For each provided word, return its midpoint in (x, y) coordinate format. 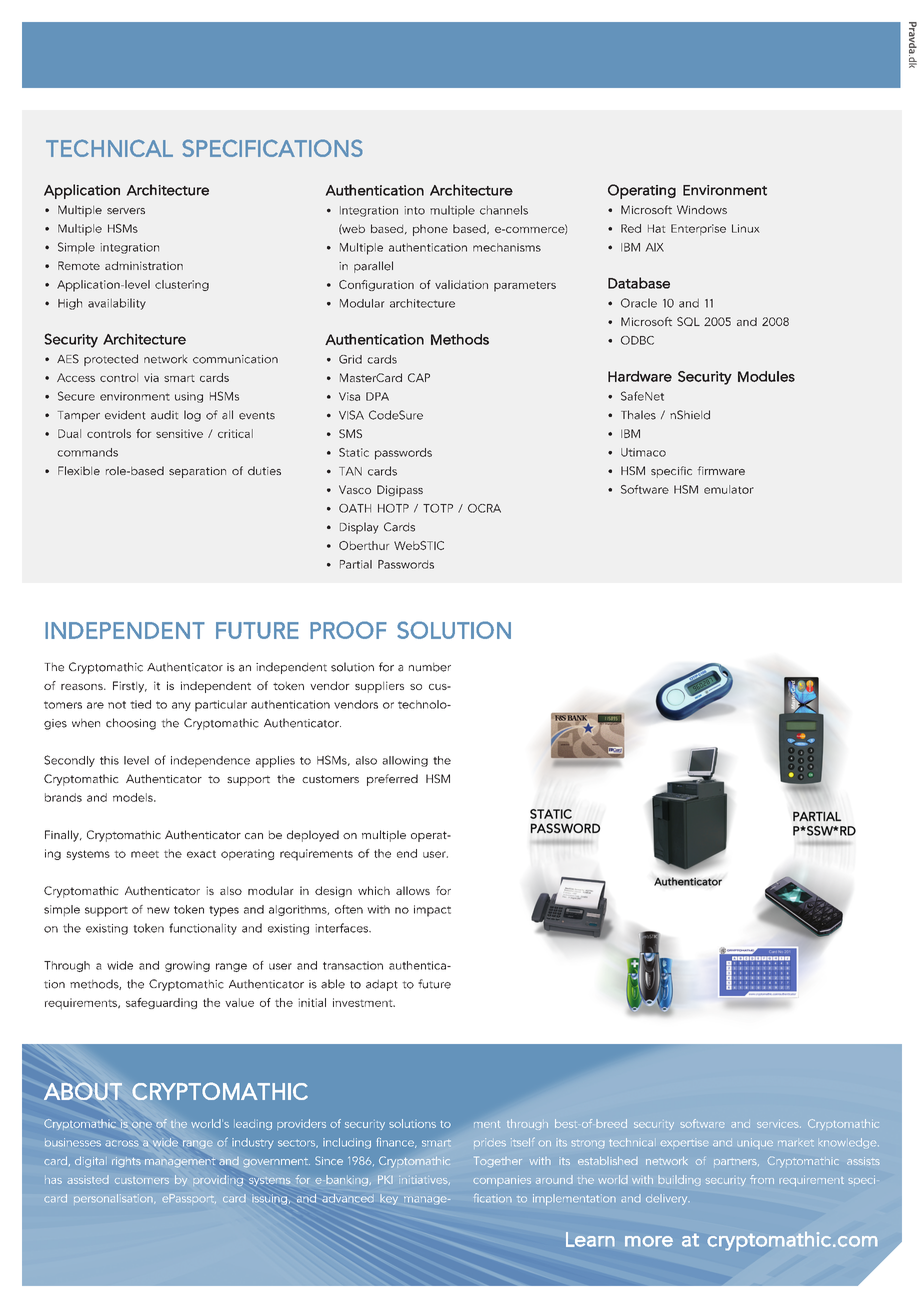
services (779, 1125)
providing (218, 1180)
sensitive (179, 433)
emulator (729, 489)
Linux (746, 228)
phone (430, 230)
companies (502, 1182)
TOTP (438, 508)
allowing (405, 761)
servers (126, 211)
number (430, 667)
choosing (131, 724)
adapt (382, 985)
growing (187, 966)
